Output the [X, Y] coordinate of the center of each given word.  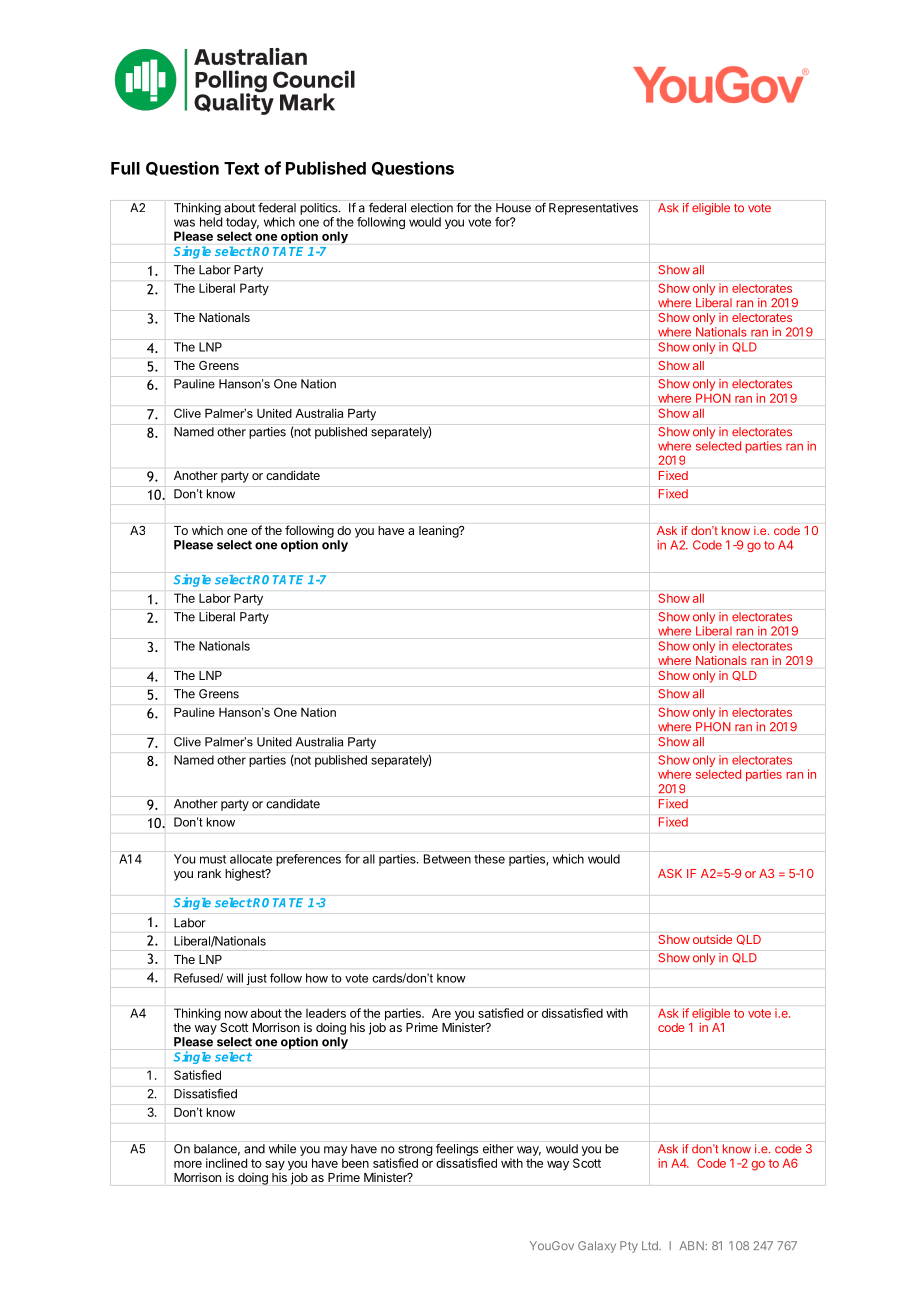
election [432, 208]
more [188, 1164]
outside [712, 939]
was [184, 223]
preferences [308, 860]
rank [209, 873]
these [489, 859]
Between [447, 859]
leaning [439, 531]
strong [415, 1152]
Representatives [593, 209]
